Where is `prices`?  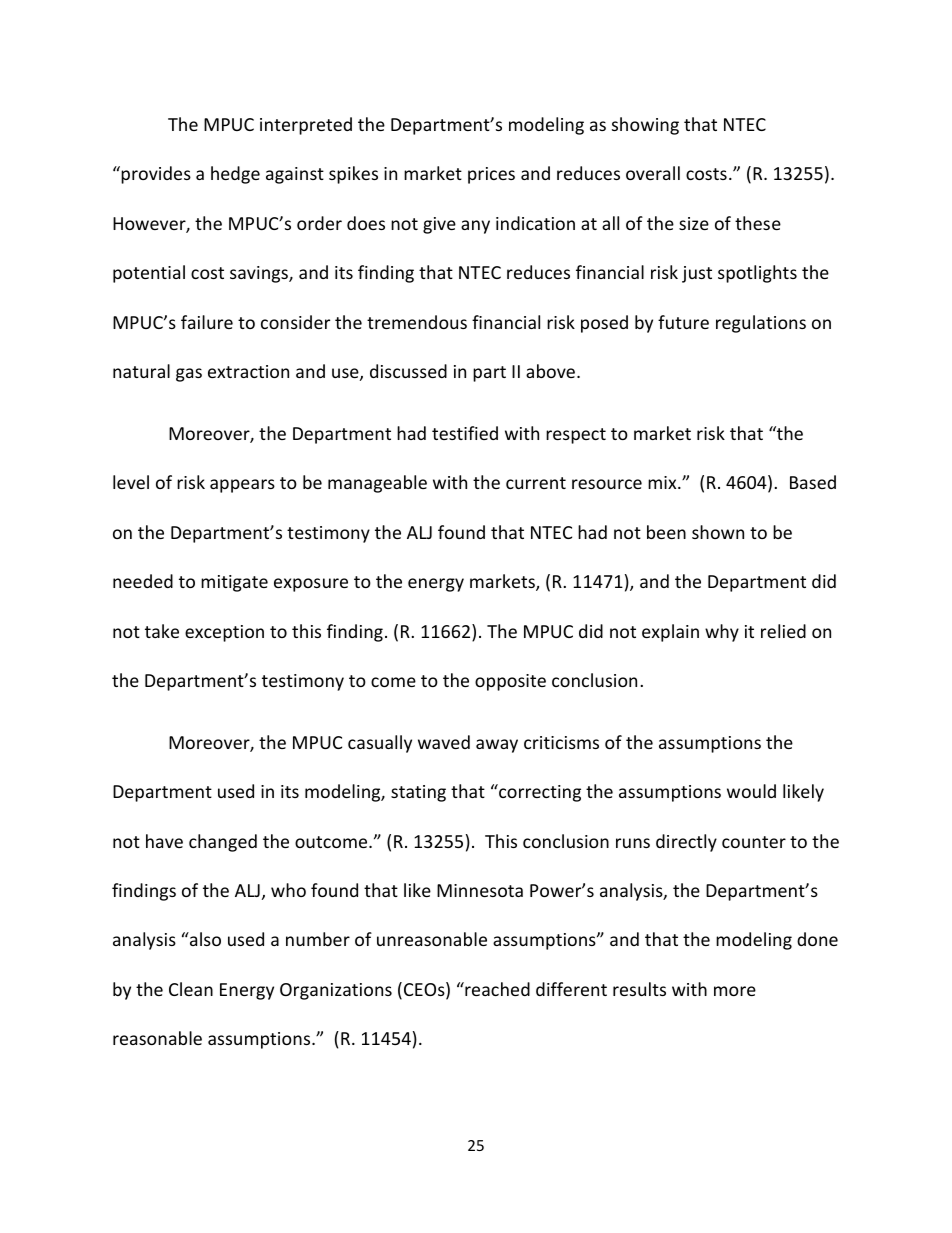
prices is located at coordinates (491, 175).
